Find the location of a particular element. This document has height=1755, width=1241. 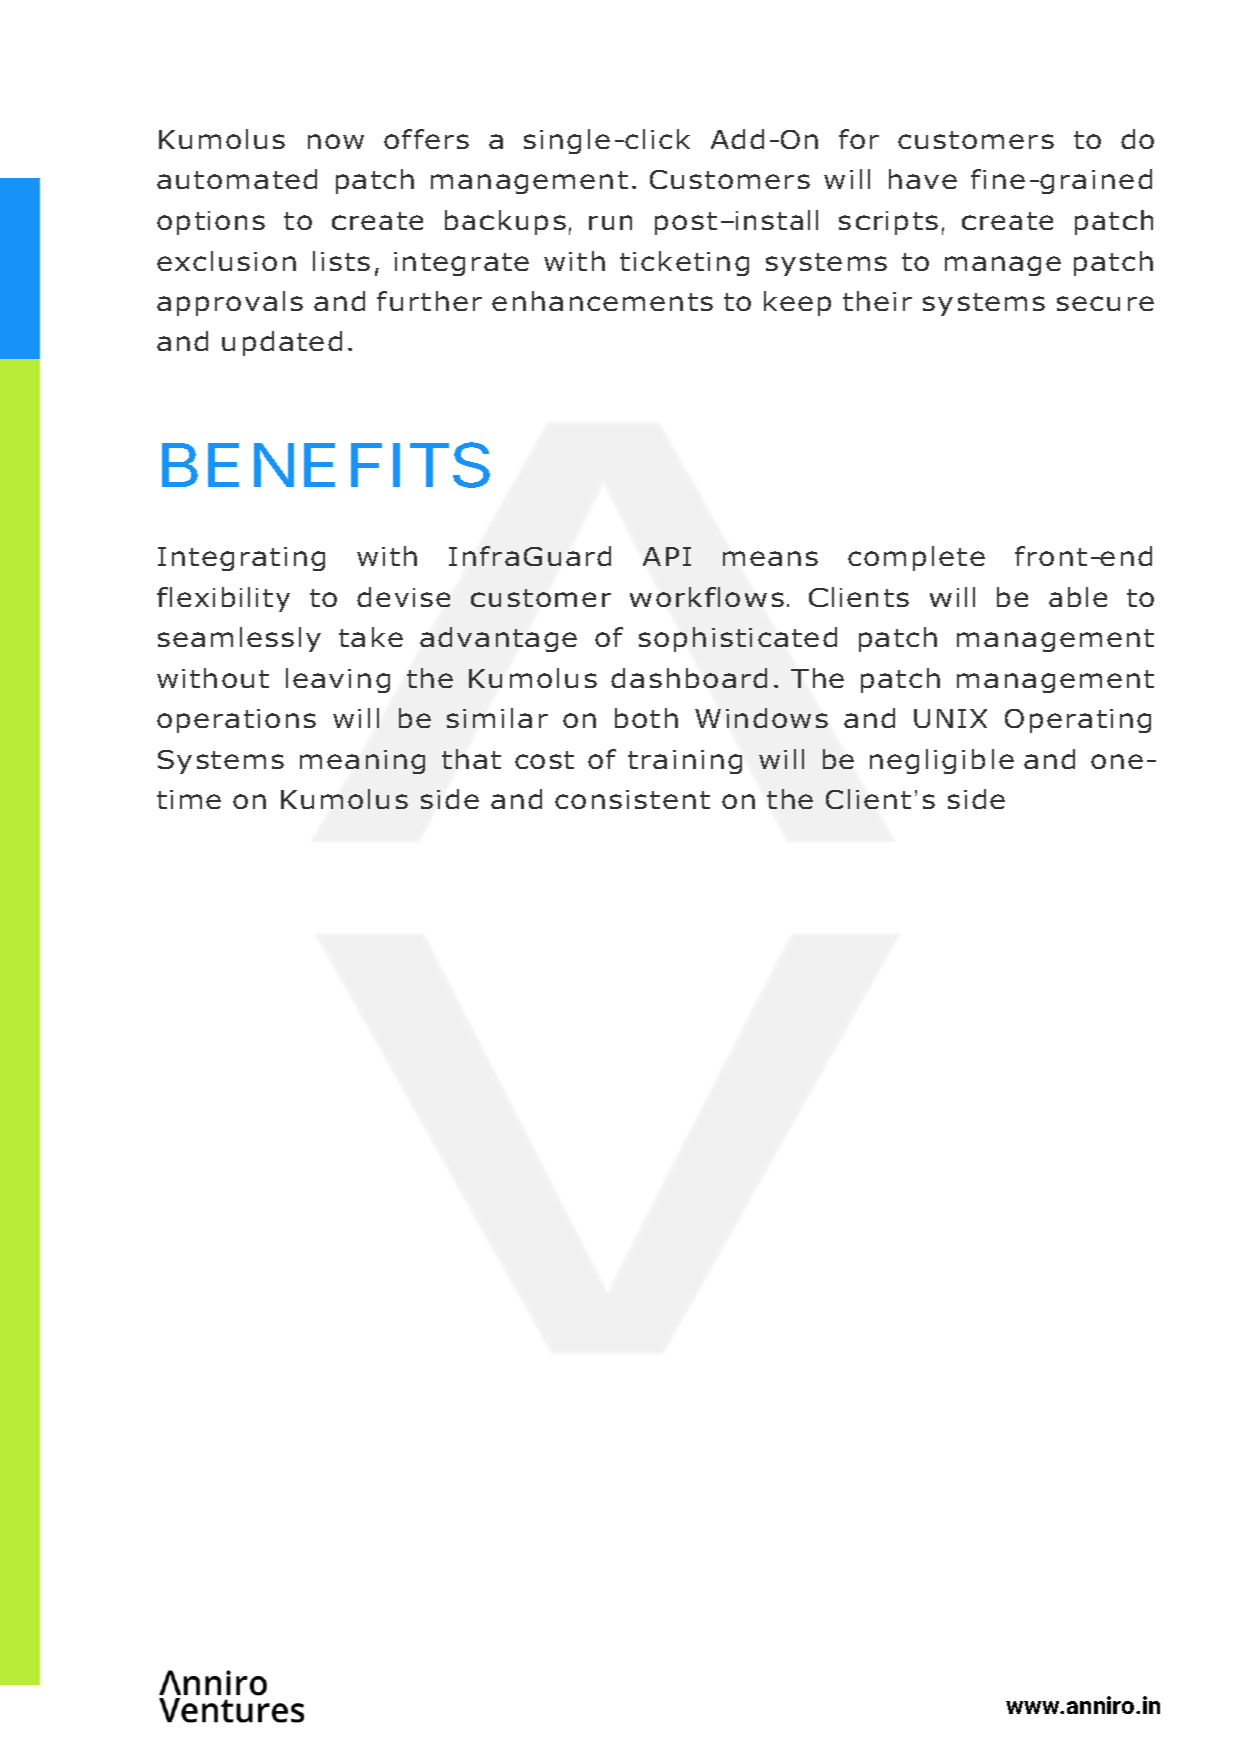

meaning is located at coordinates (362, 762).
